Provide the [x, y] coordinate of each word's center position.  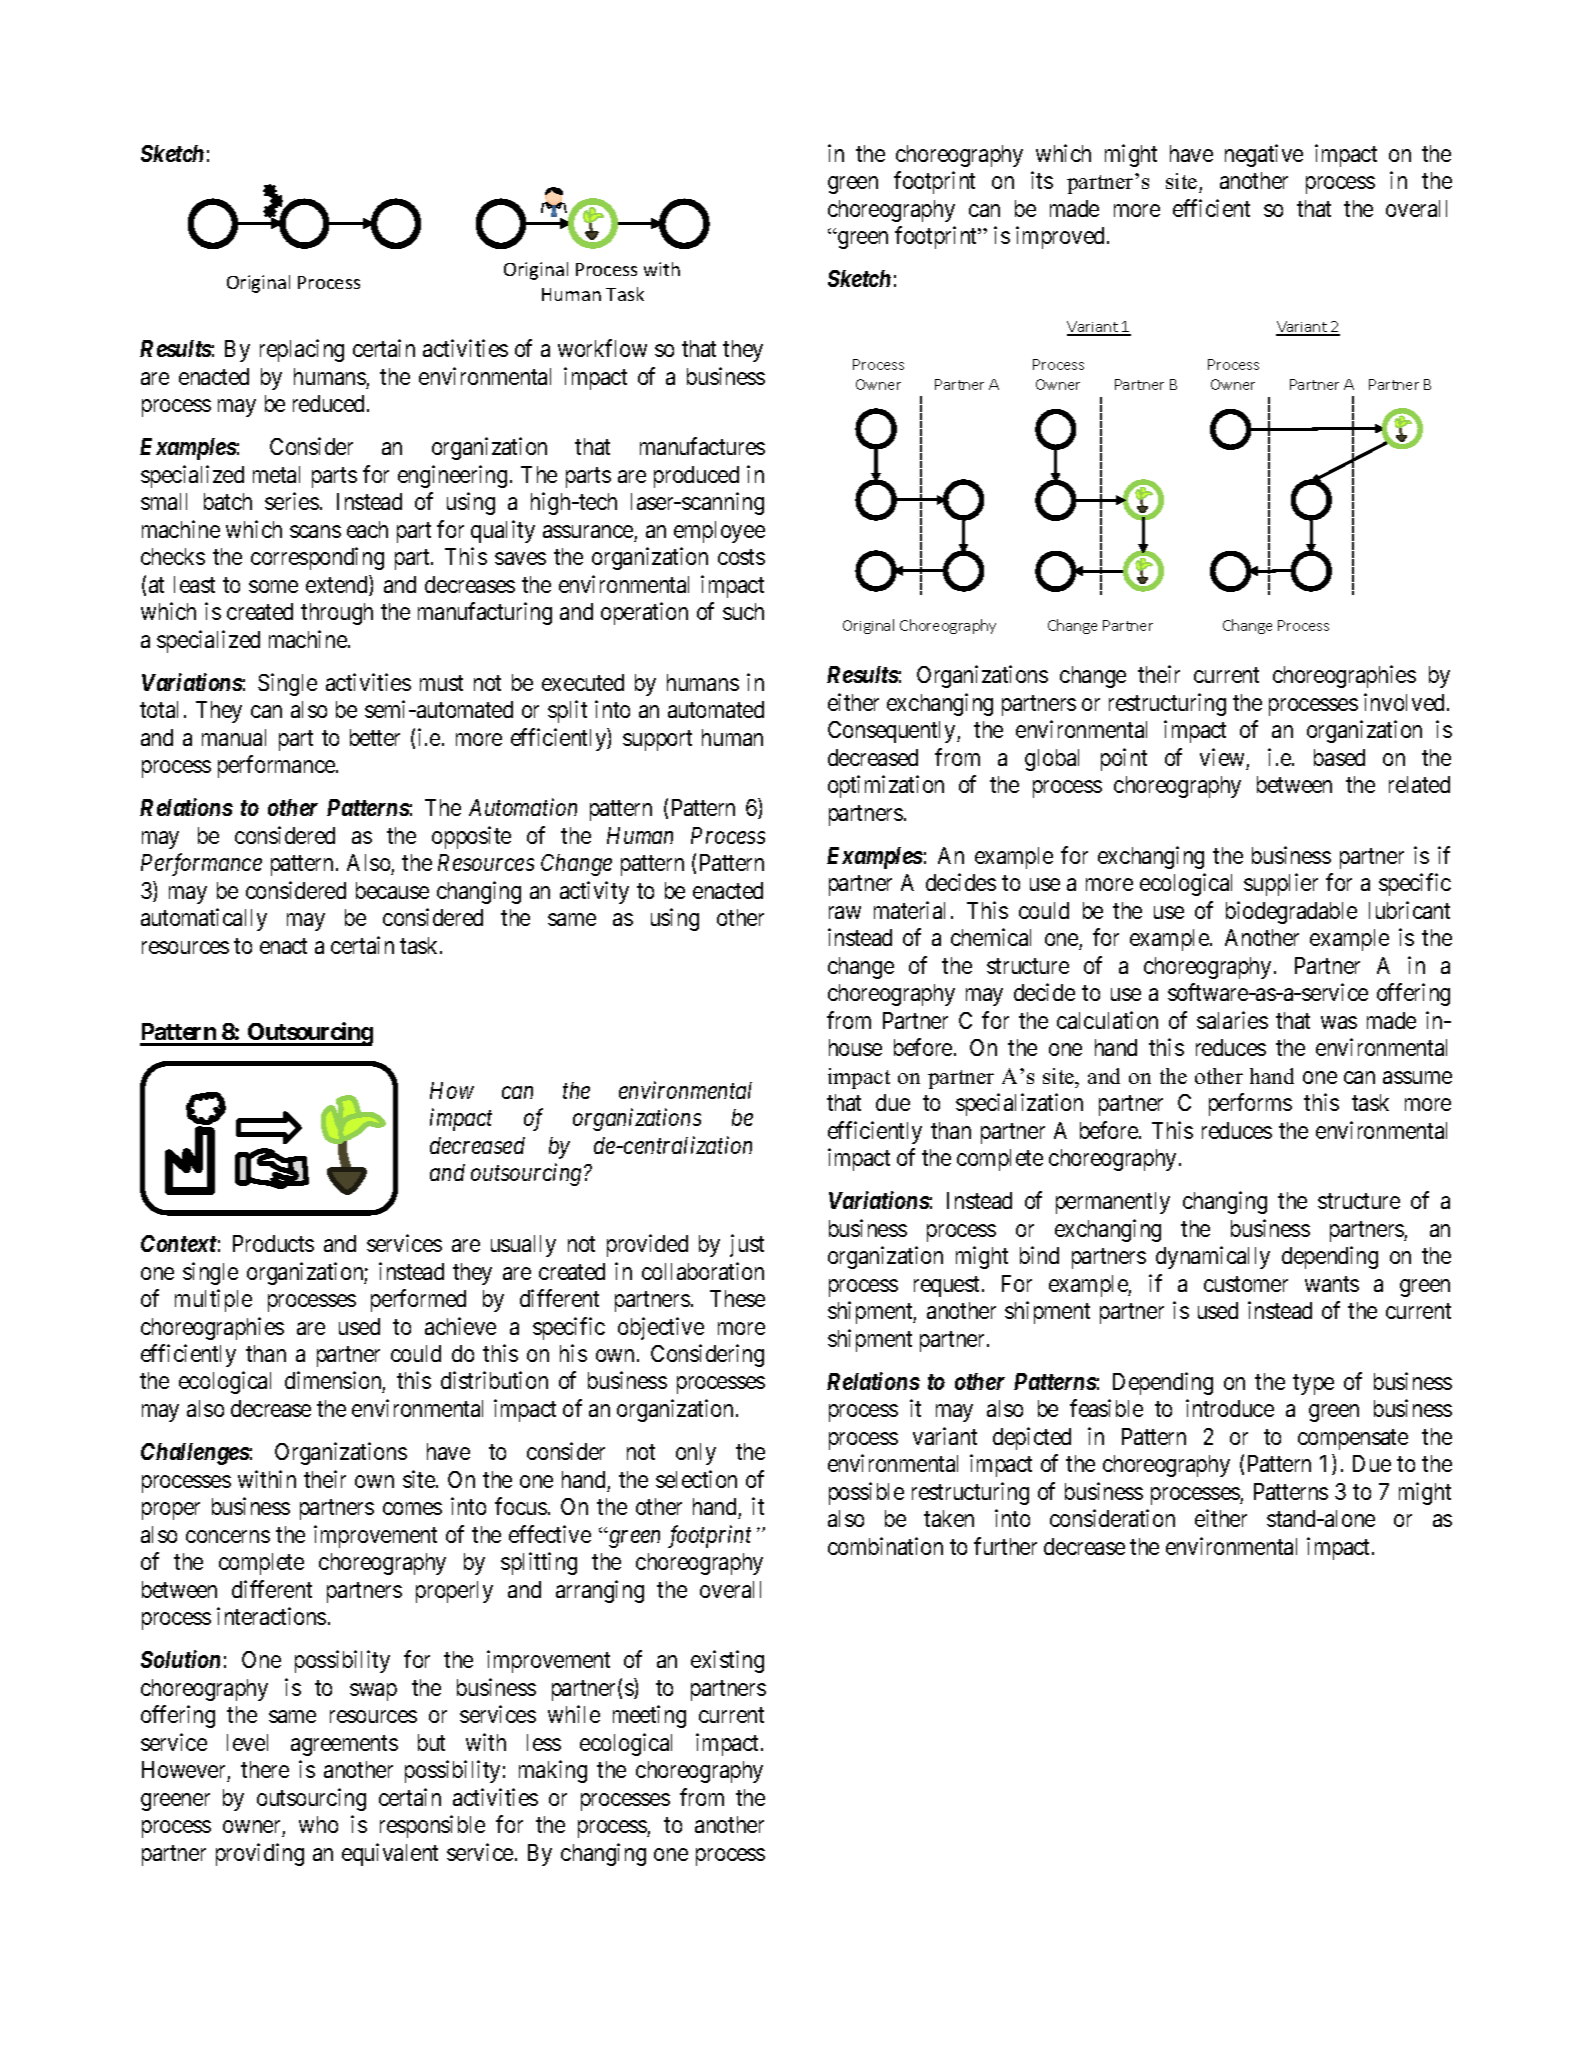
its [1042, 180]
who [318, 1824]
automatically [204, 919]
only [696, 1454]
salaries [1232, 1020]
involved [1406, 702]
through [337, 614]
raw [845, 912]
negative [1264, 155]
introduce [1230, 1408]
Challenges [195, 1454]
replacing [302, 350]
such [743, 611]
